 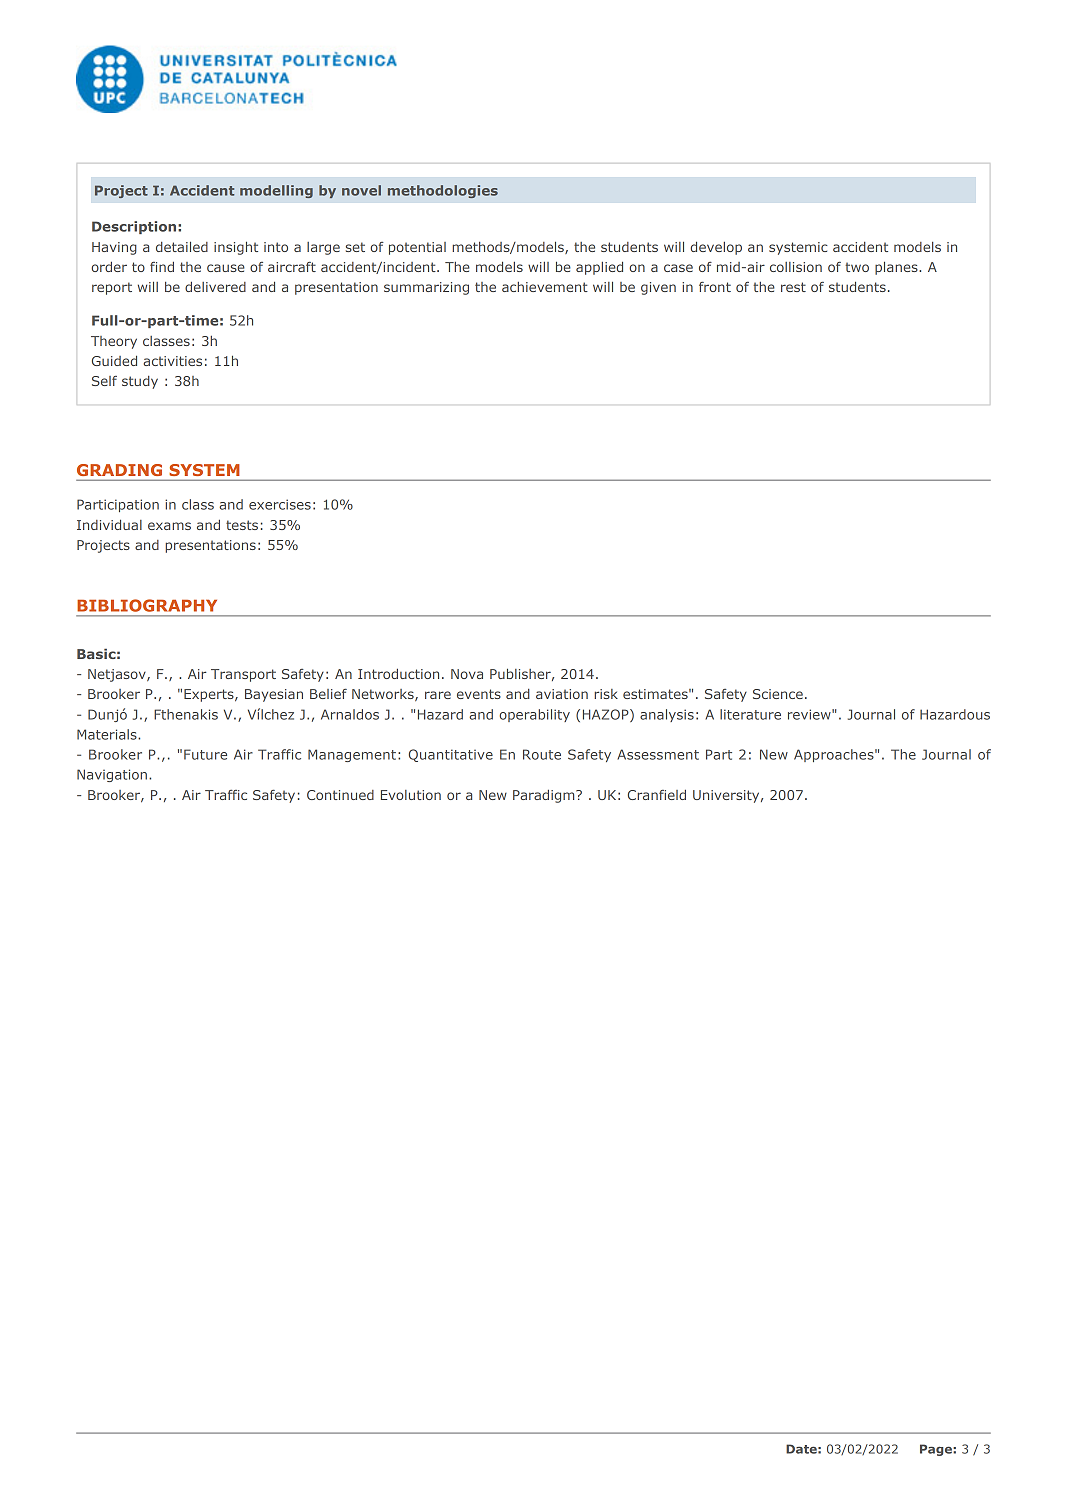 What do you see at coordinates (793, 287) in the screenshot?
I see `rest` at bounding box center [793, 287].
